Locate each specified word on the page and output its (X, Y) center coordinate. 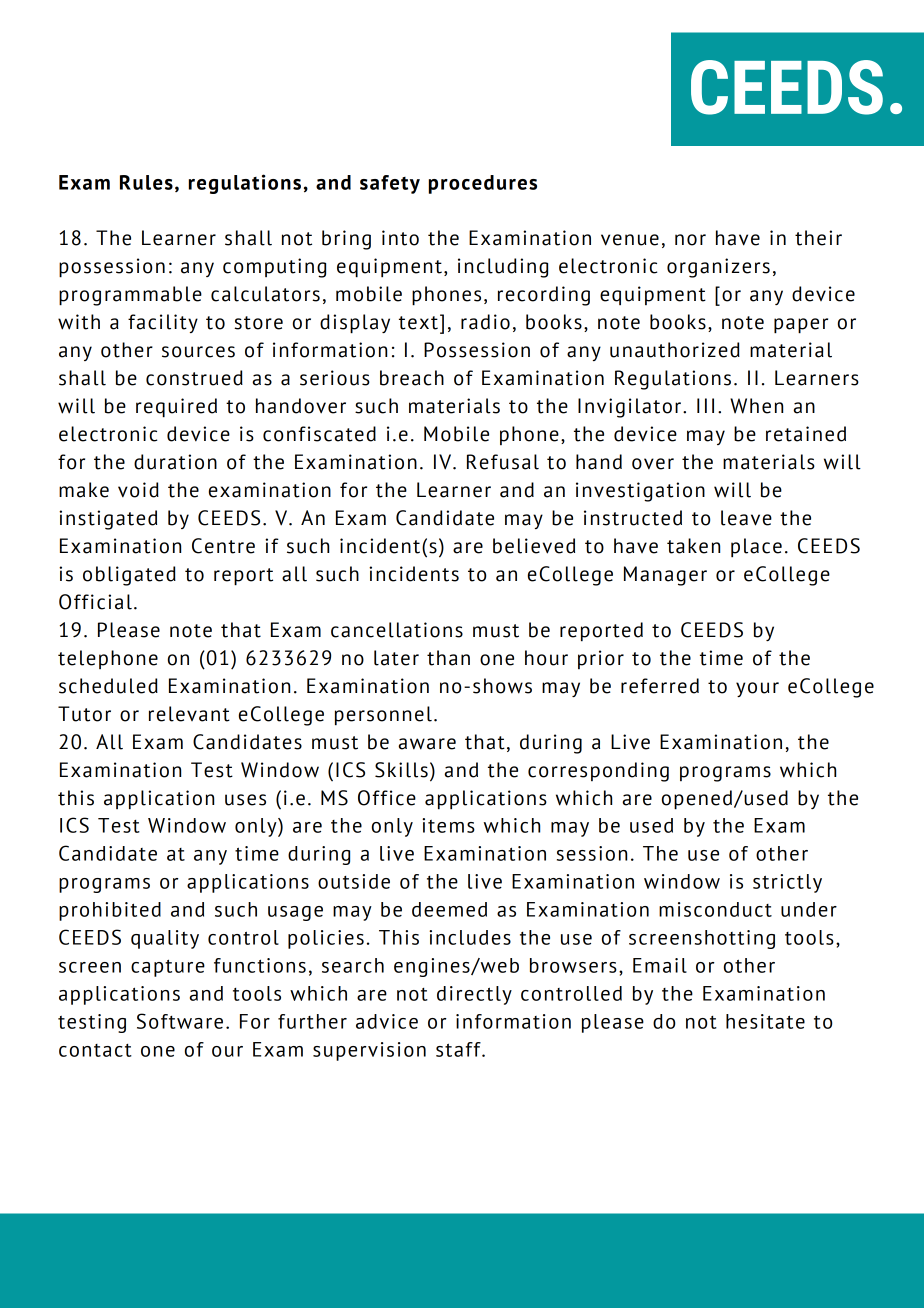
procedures (483, 184)
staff (459, 1049)
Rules (146, 182)
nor (690, 240)
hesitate (765, 1021)
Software (180, 1021)
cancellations (397, 630)
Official (95, 602)
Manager (665, 576)
